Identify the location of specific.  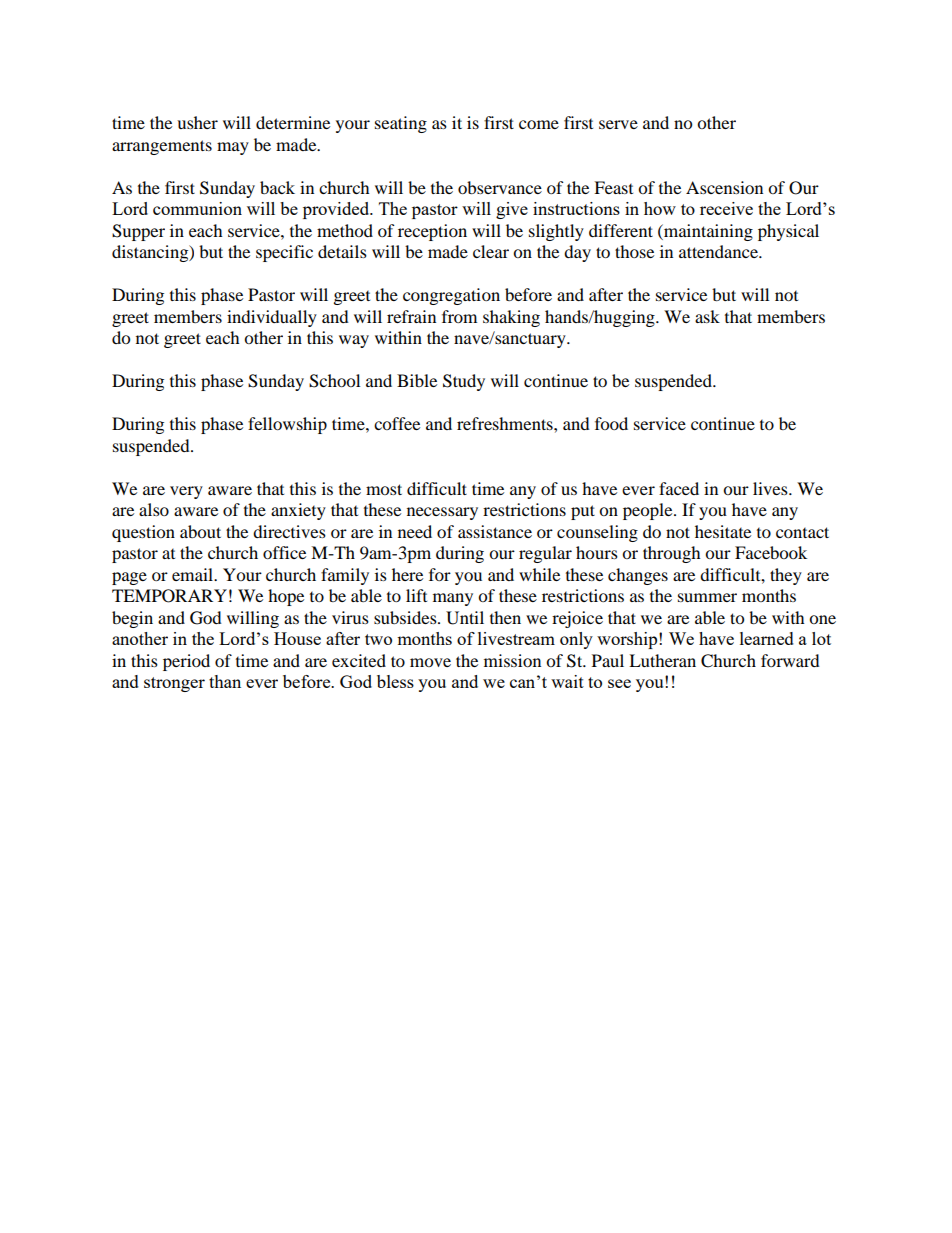
(284, 253).
